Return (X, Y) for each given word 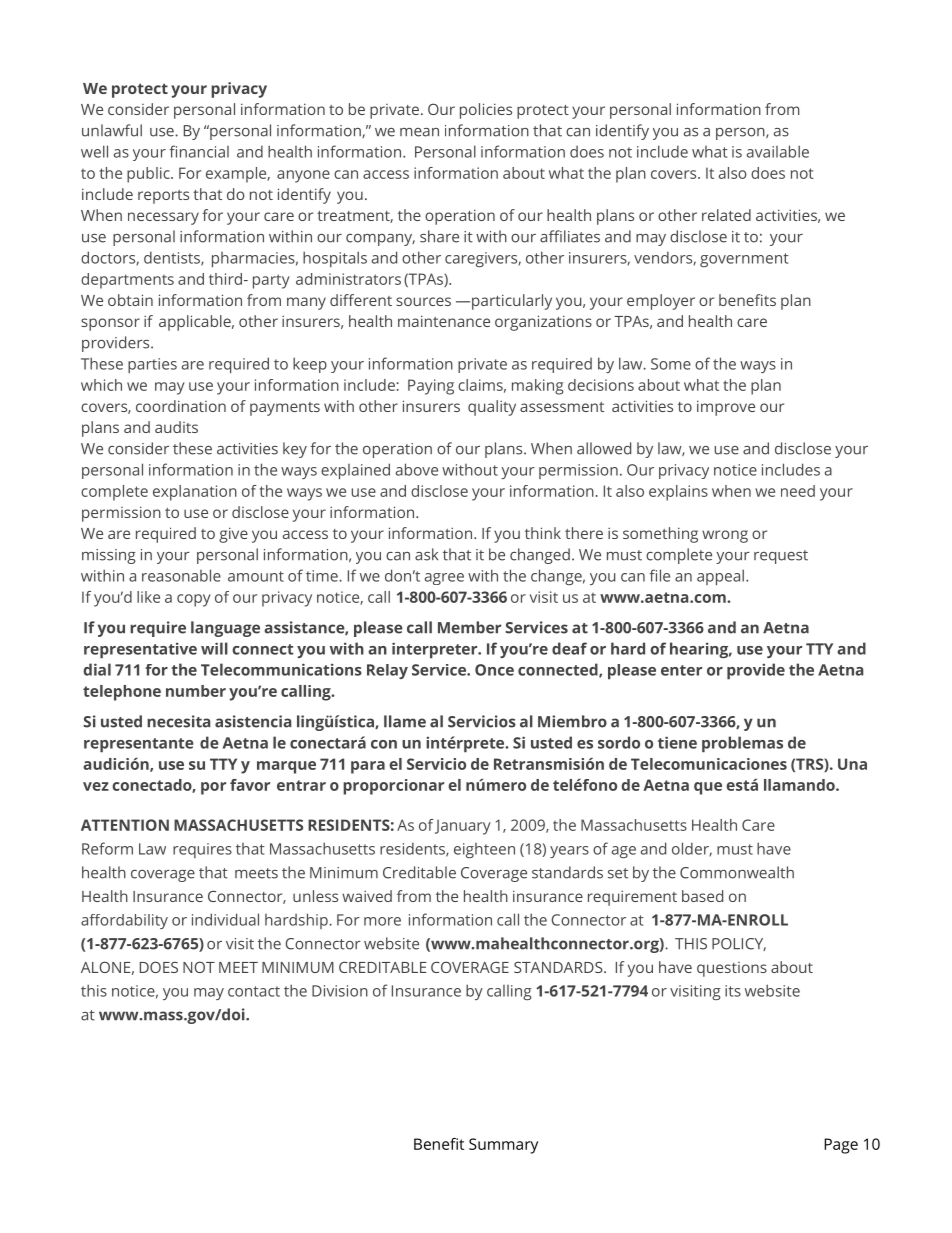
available (778, 151)
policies (486, 111)
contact (254, 991)
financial (199, 151)
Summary (503, 1146)
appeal (720, 577)
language (225, 629)
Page (841, 1146)
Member (469, 627)
